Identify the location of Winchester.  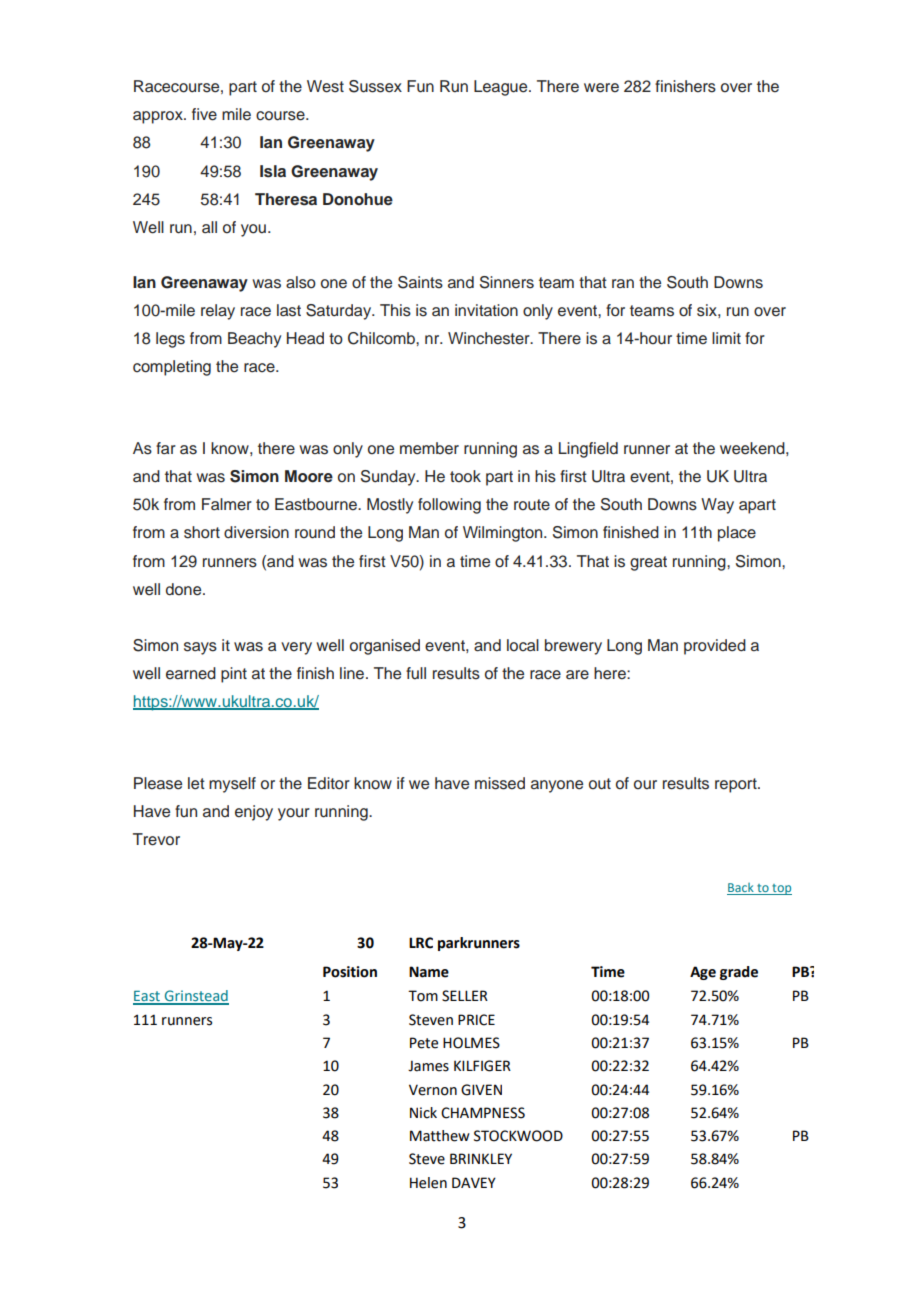
(490, 338).
